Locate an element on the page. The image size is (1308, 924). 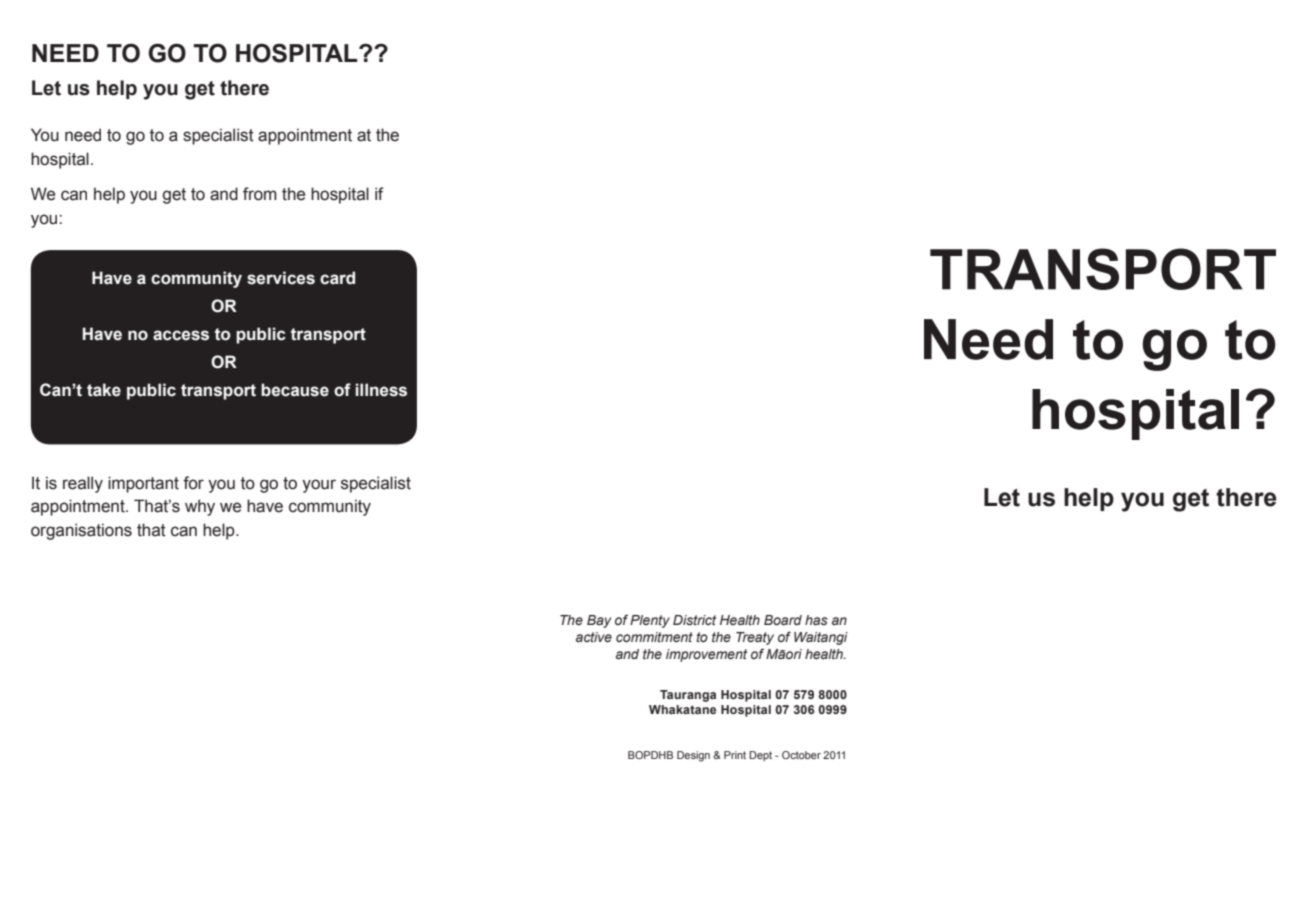
card is located at coordinates (337, 278).
